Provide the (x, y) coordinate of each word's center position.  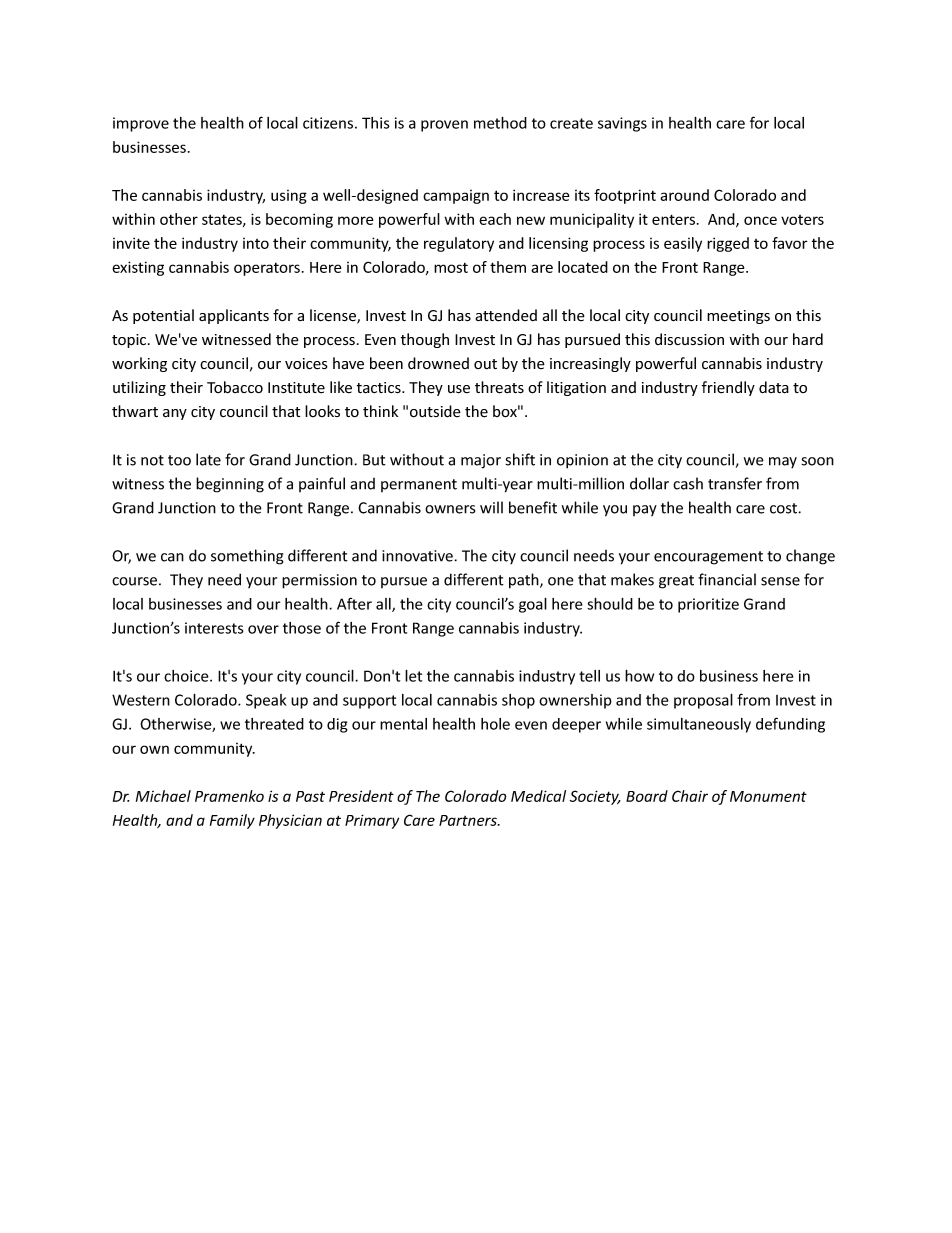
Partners (469, 820)
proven (444, 126)
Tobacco (235, 387)
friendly (728, 388)
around (684, 195)
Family (232, 821)
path (525, 581)
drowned (438, 363)
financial (727, 579)
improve (141, 124)
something (247, 557)
